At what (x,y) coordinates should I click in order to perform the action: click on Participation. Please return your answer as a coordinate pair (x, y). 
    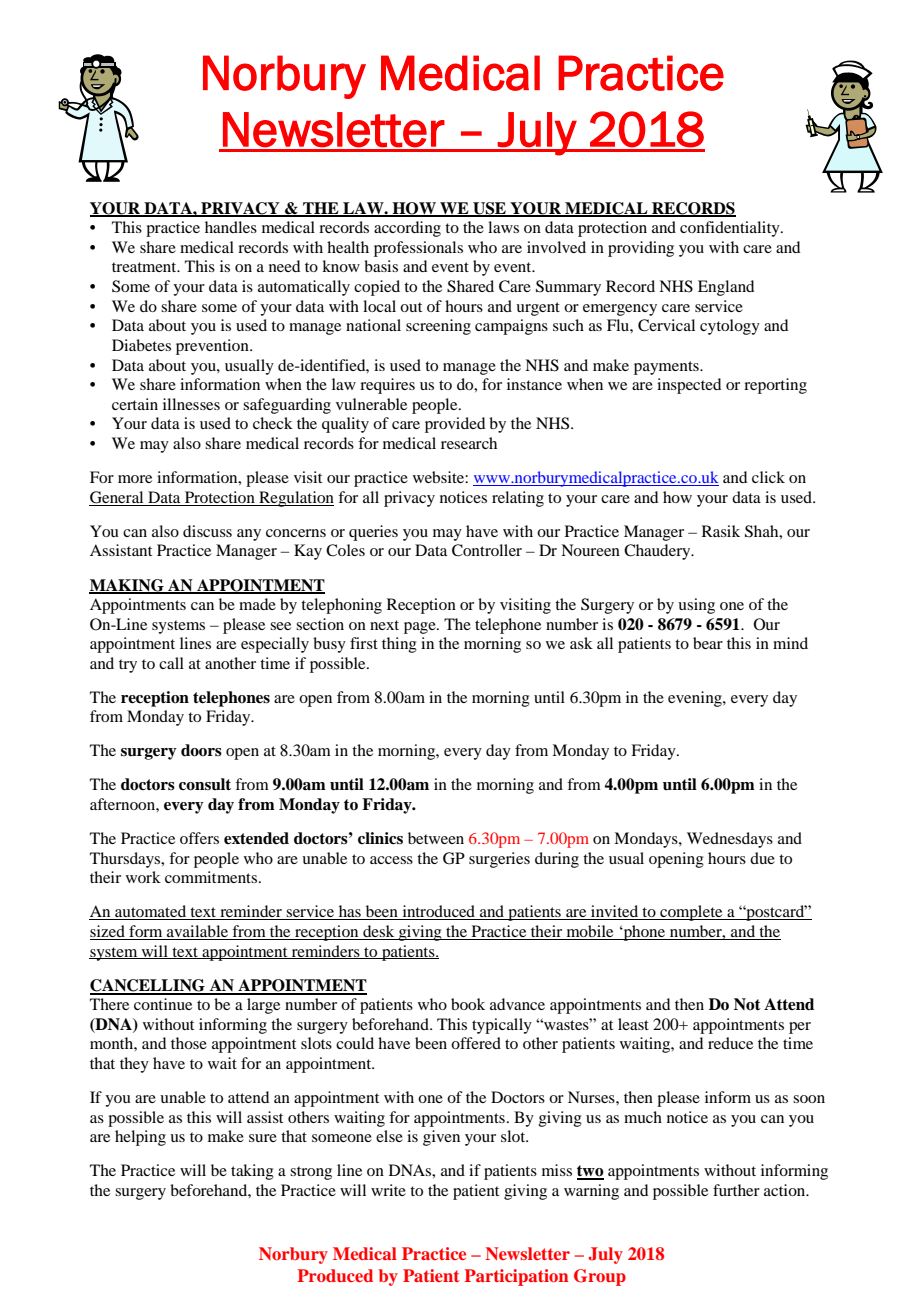
    Looking at the image, I should click on (517, 1277).
